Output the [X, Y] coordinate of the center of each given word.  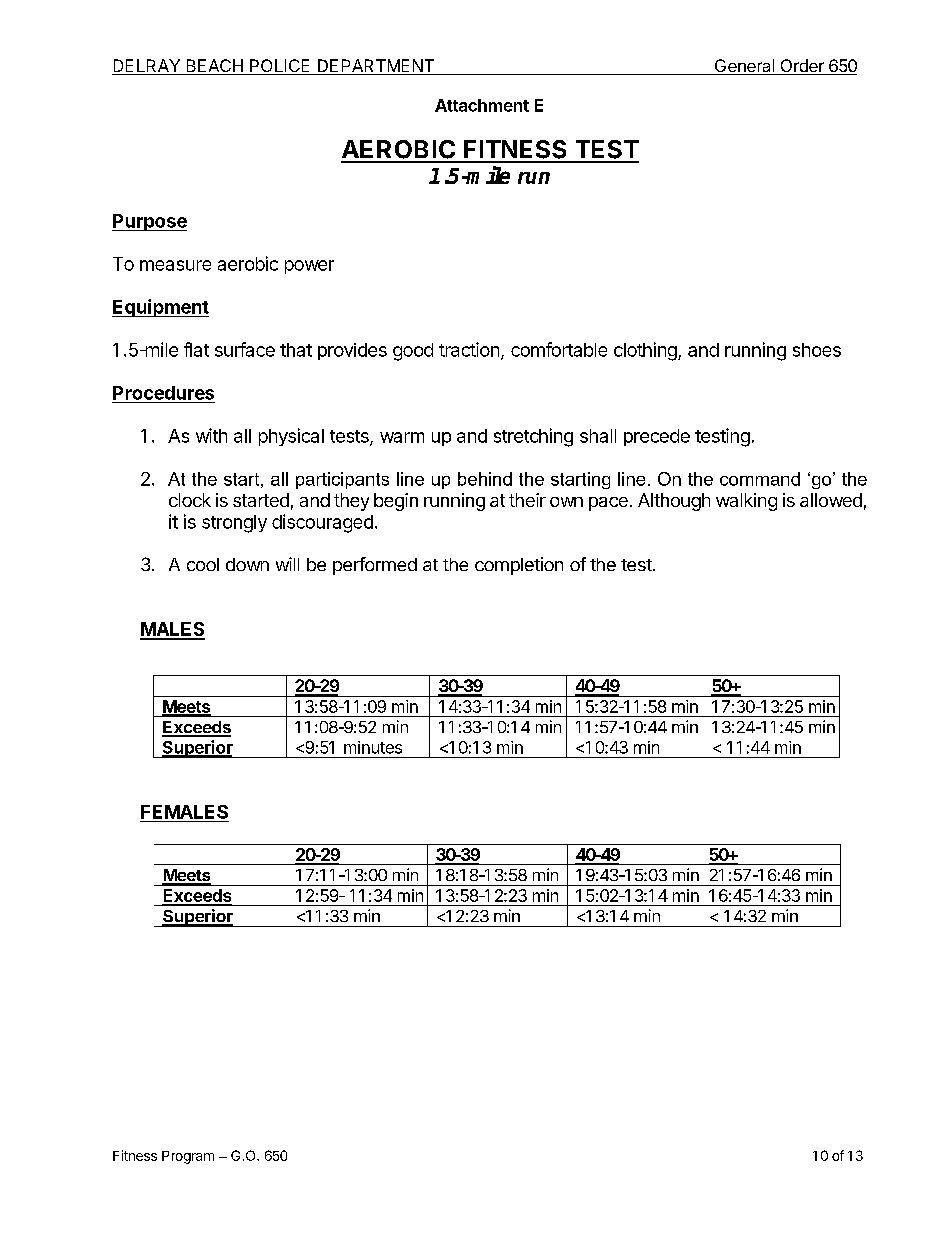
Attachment [482, 105]
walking [746, 502]
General [744, 67]
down [247, 564]
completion [519, 566]
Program [188, 1157]
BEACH [214, 67]
